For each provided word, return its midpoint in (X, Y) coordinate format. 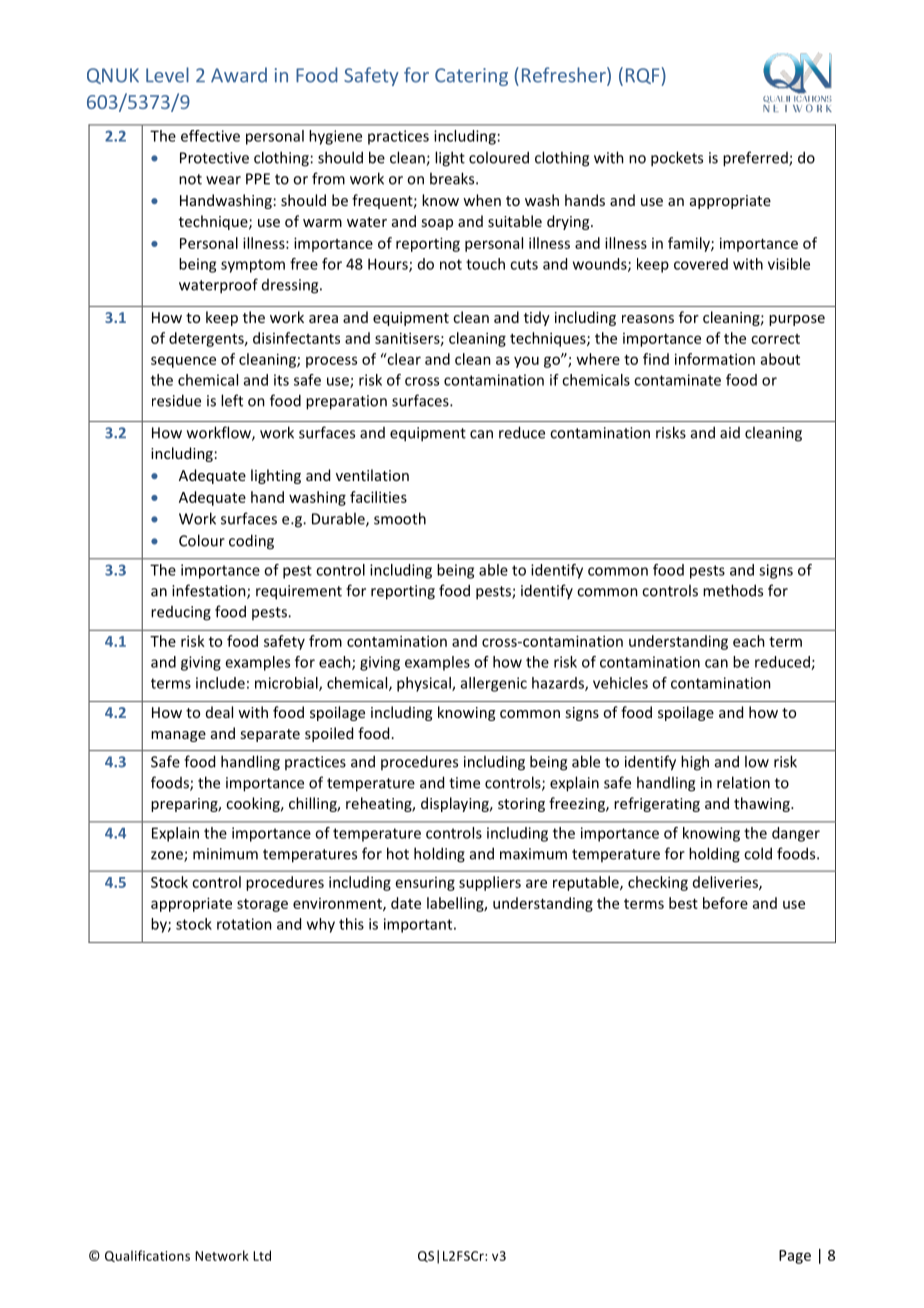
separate (270, 735)
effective (210, 136)
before (725, 903)
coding (251, 542)
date (406, 903)
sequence (183, 362)
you (526, 362)
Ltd (262, 1255)
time (464, 783)
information (715, 359)
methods (733, 590)
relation (743, 782)
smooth (400, 518)
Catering (471, 77)
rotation (244, 924)
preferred (756, 159)
